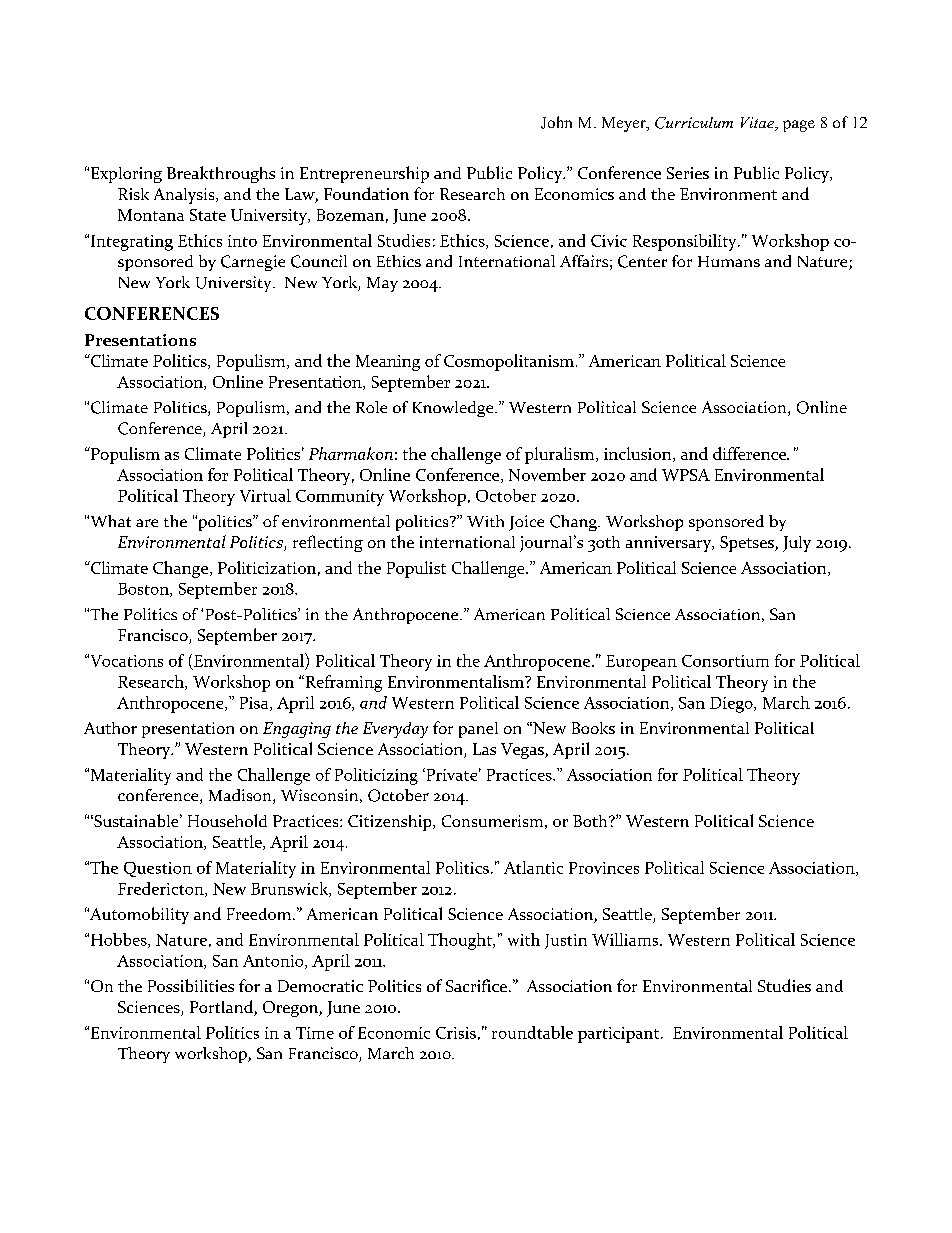 The height and width of the screenshot is (1233, 952). I want to click on Breakthroughs, so click(221, 174).
